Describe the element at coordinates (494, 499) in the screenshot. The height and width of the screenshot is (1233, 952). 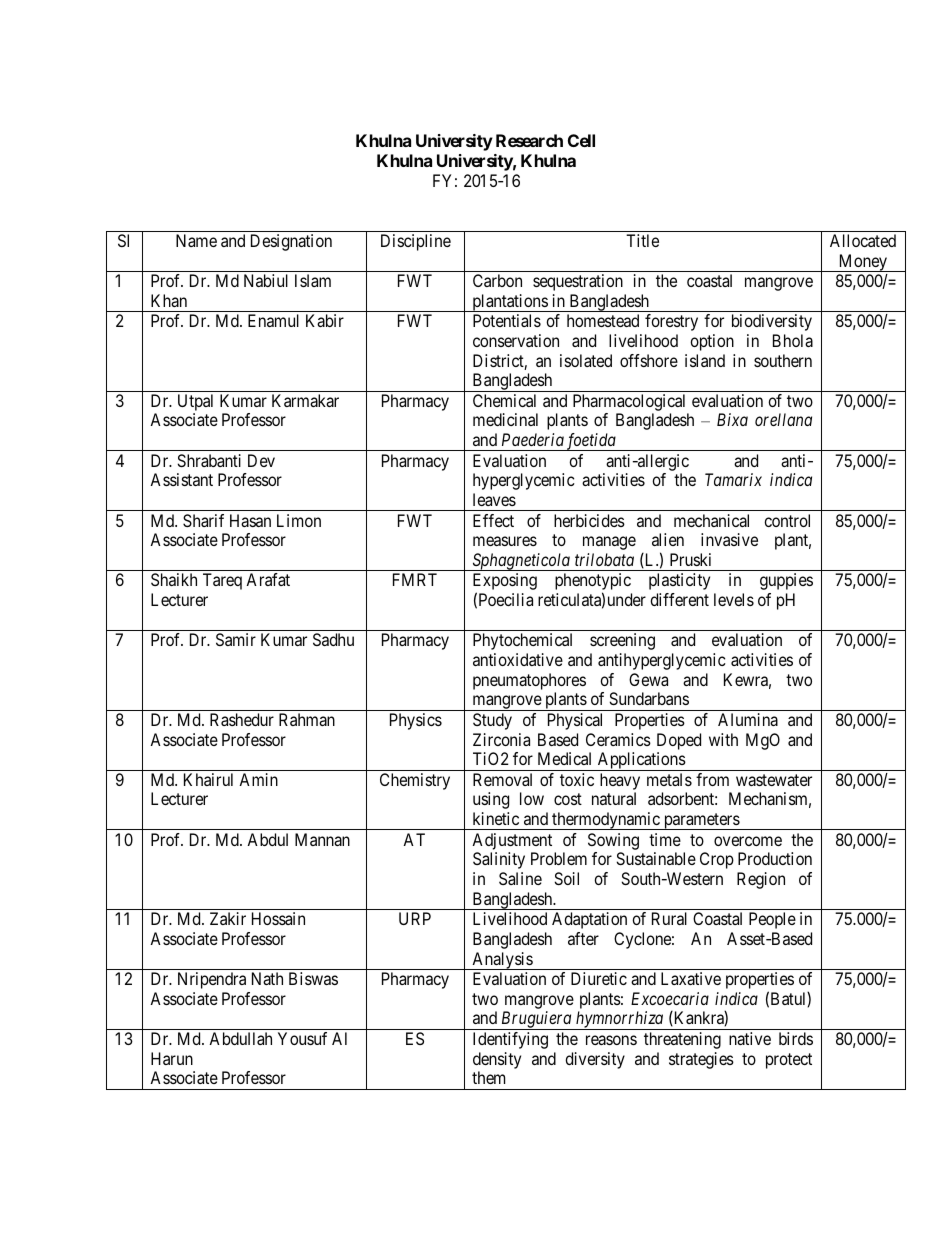
I see `leaves` at that location.
